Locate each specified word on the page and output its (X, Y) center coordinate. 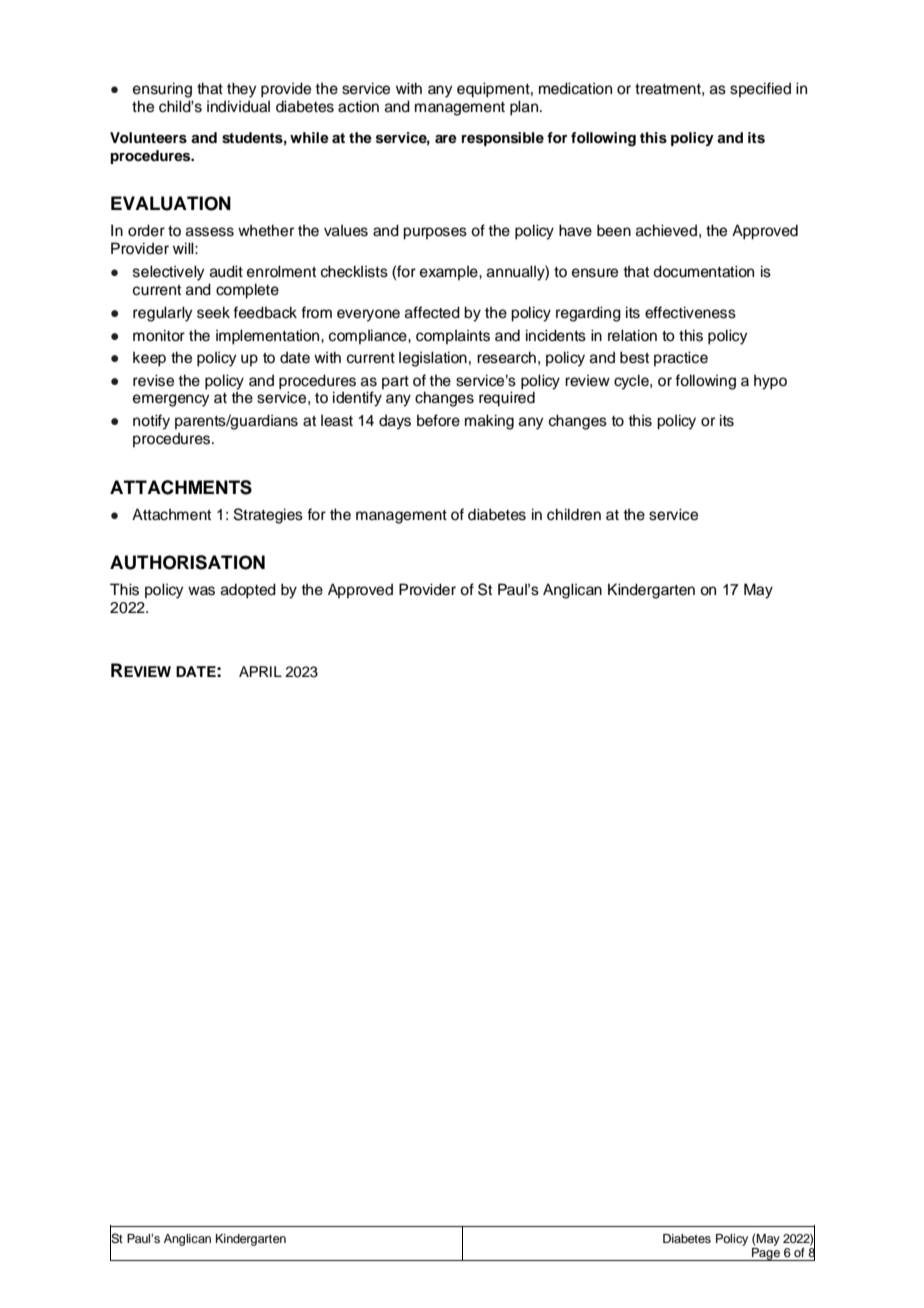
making (489, 422)
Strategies (268, 516)
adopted (248, 591)
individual (238, 106)
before (438, 420)
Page (766, 1254)
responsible (503, 139)
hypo (770, 382)
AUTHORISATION (187, 562)
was (201, 591)
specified (760, 89)
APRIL (260, 671)
